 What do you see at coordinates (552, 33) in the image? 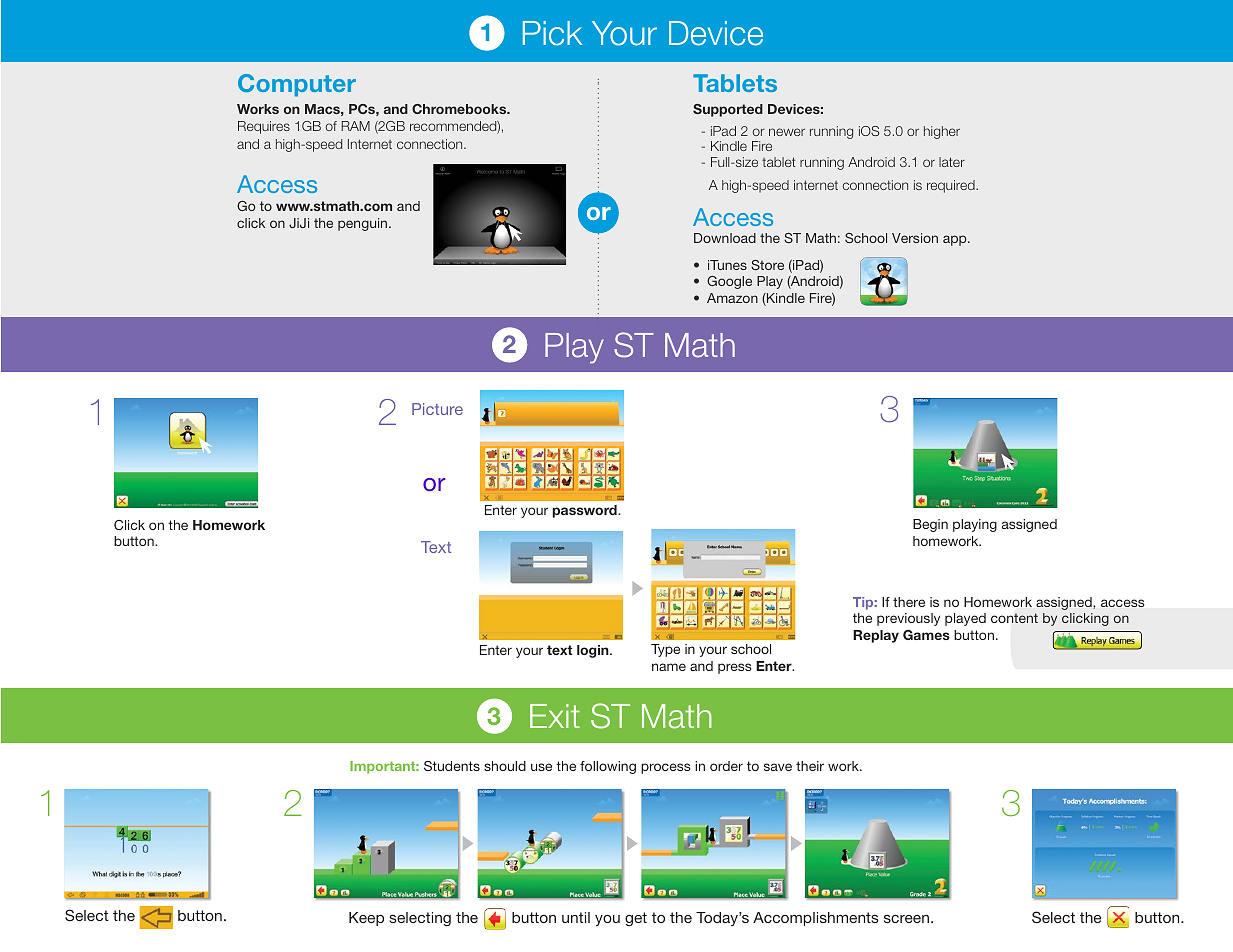
I see `Pick` at bounding box center [552, 33].
